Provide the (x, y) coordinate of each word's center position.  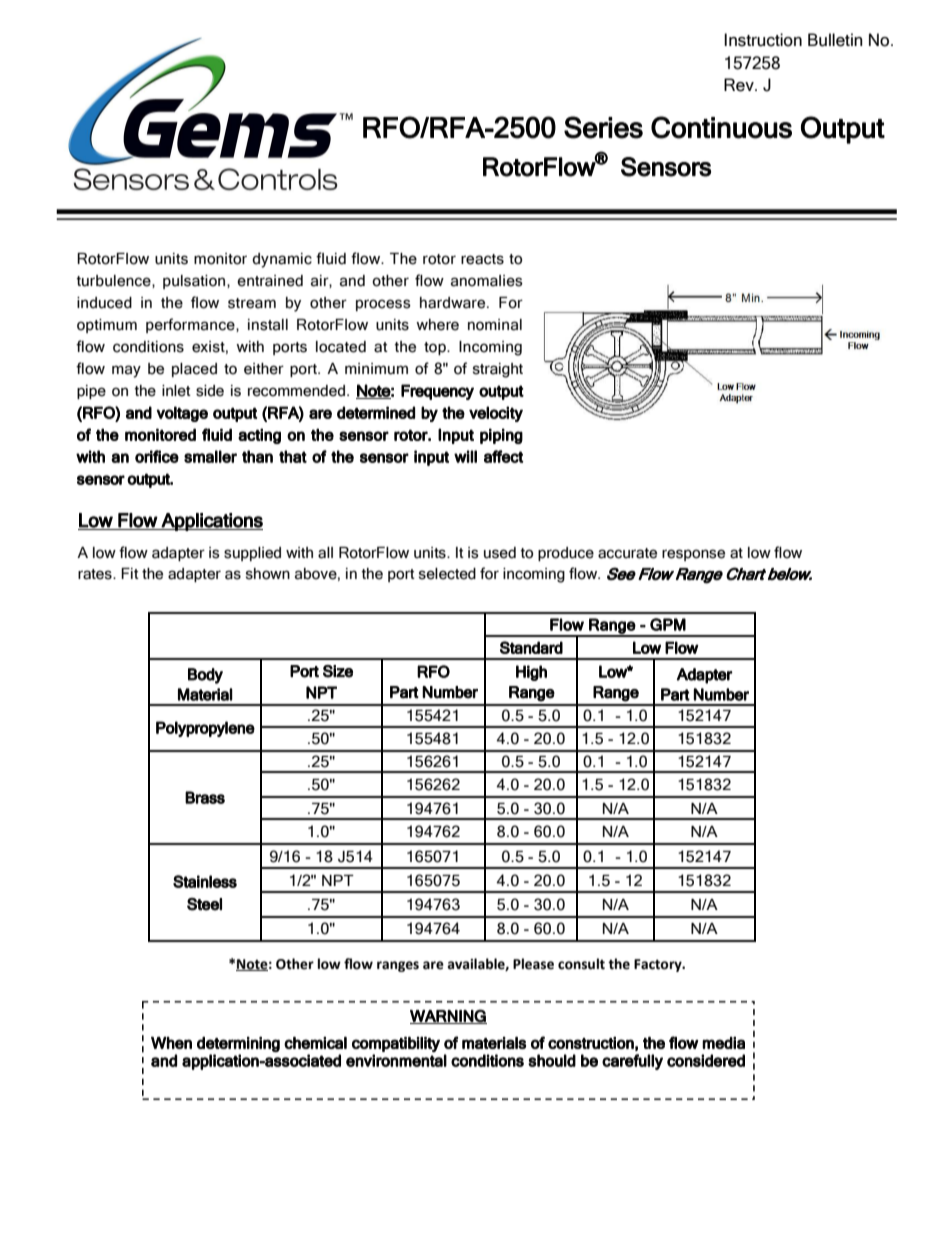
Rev (740, 85)
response (693, 555)
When (171, 1043)
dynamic (282, 260)
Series (603, 127)
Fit (130, 573)
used (500, 553)
